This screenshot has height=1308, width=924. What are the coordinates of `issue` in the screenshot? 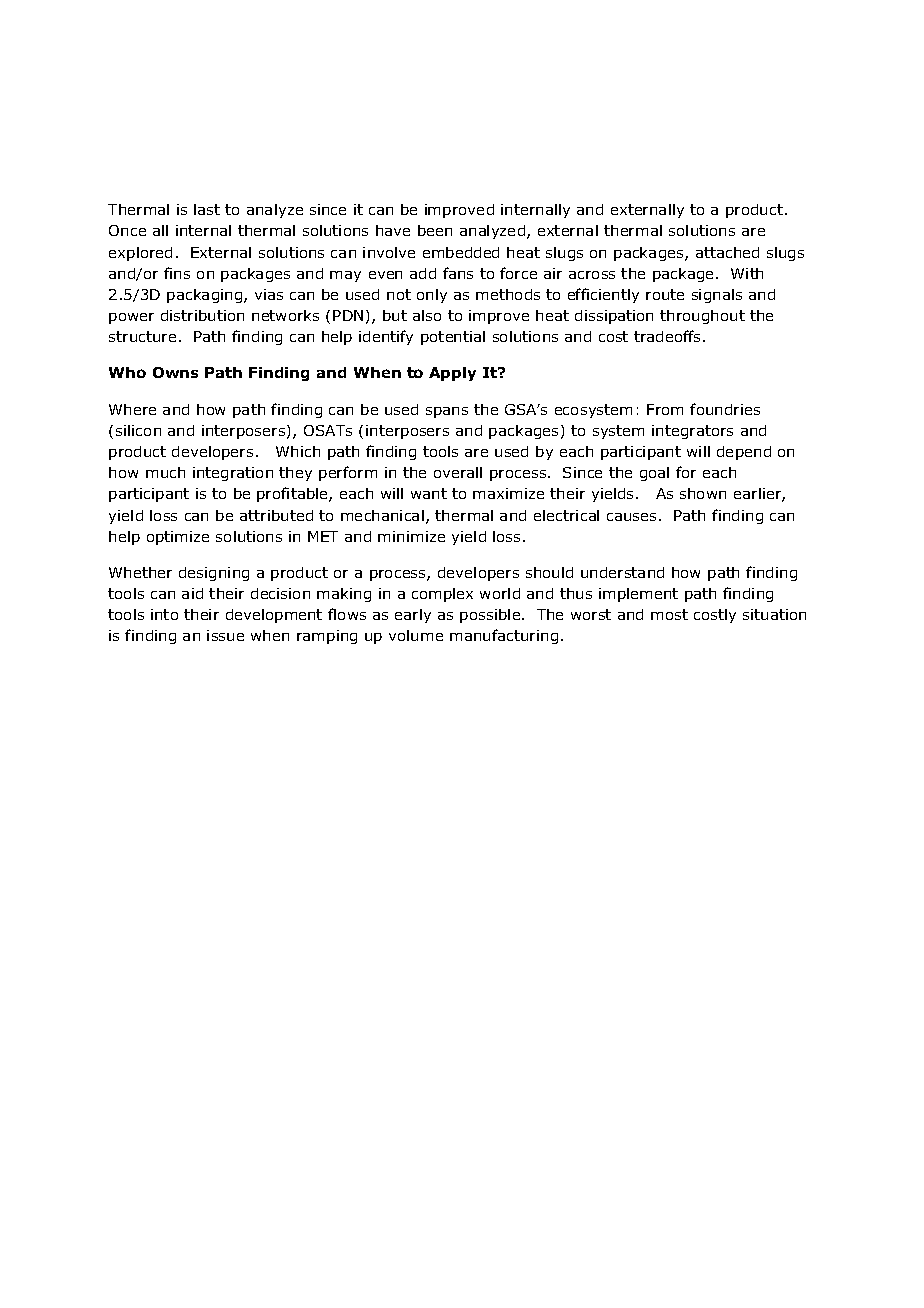 It's located at (225, 635).
